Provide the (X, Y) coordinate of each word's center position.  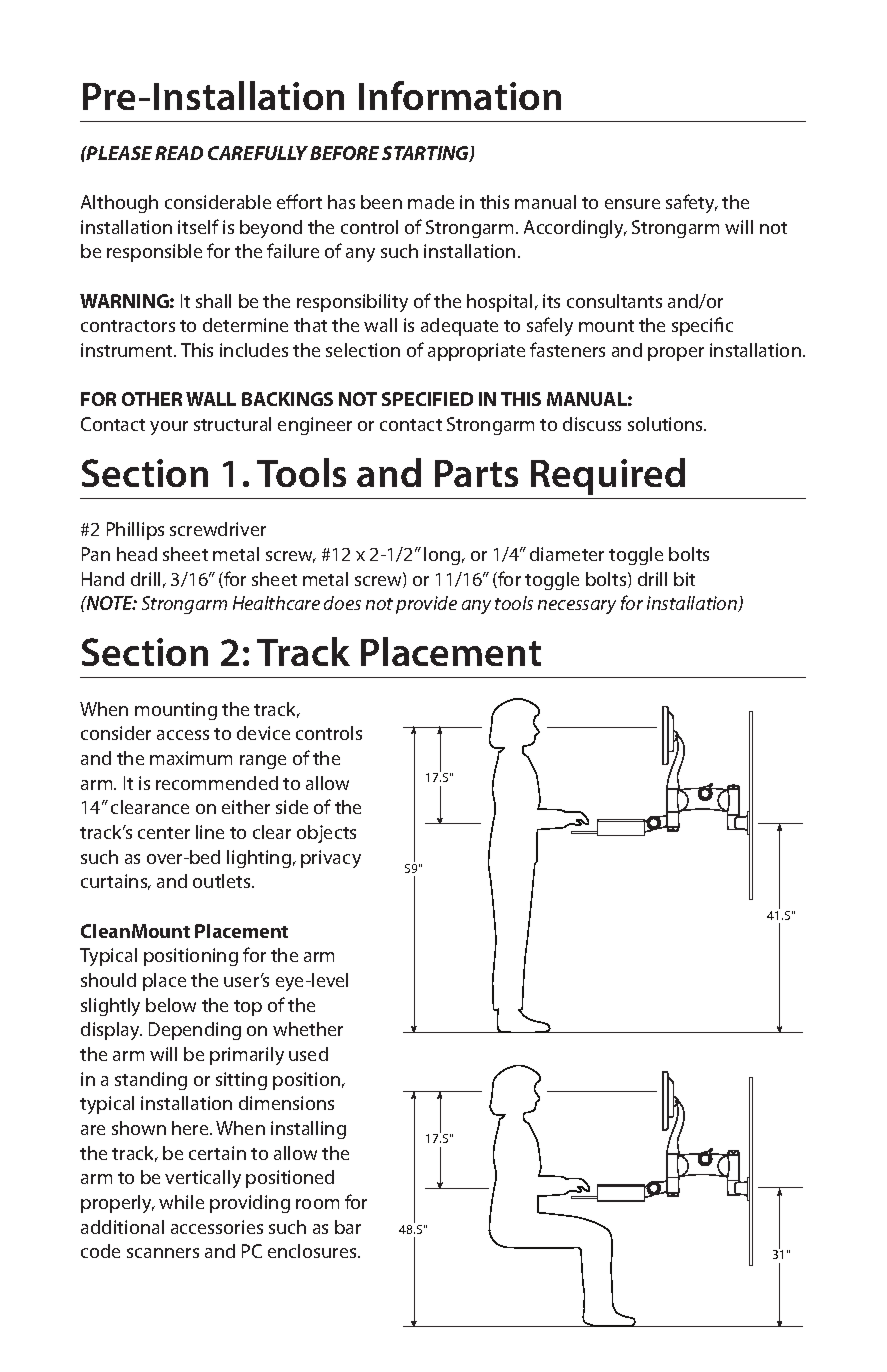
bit (684, 579)
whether (308, 1029)
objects (326, 834)
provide (426, 605)
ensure (632, 204)
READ (179, 153)
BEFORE (344, 153)
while (181, 1202)
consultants (614, 301)
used (308, 1054)
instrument (128, 350)
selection (363, 350)
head (137, 554)
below (171, 1005)
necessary (577, 607)
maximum (191, 758)
